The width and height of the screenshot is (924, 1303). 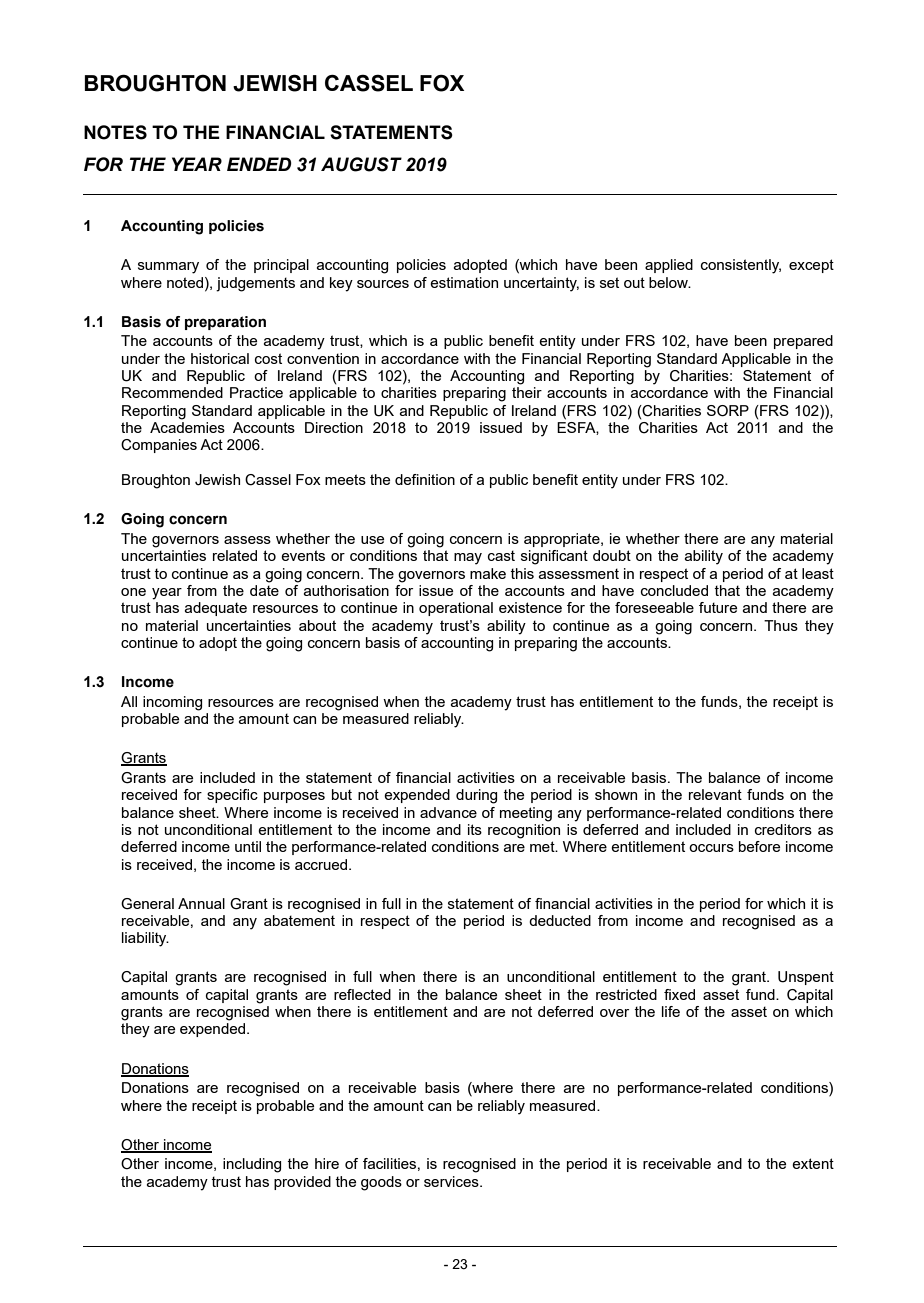 What do you see at coordinates (361, 164) in the screenshot?
I see `AUGUST` at bounding box center [361, 164].
